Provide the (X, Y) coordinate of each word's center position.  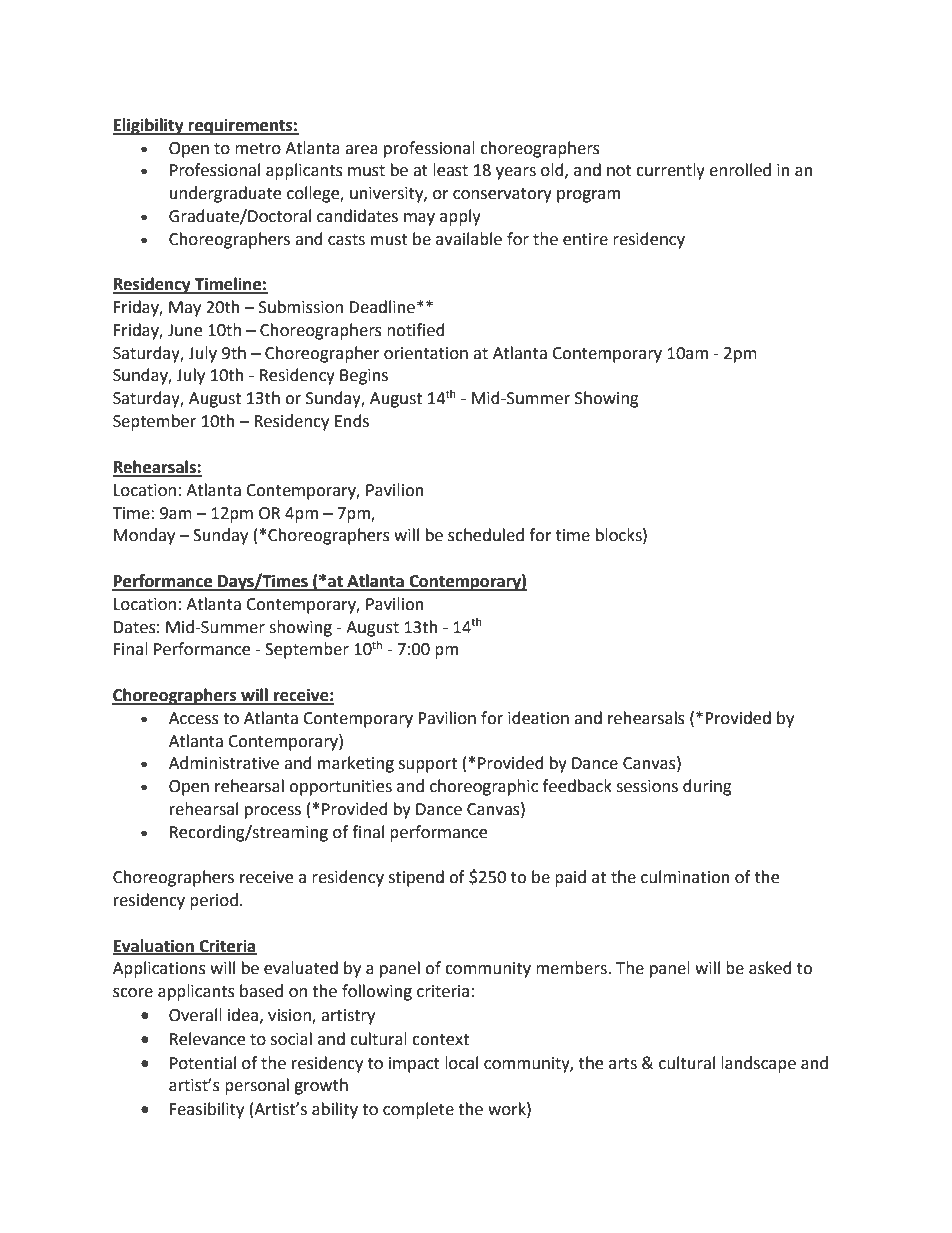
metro (258, 149)
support (428, 765)
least (450, 170)
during (707, 787)
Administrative (224, 763)
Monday (144, 536)
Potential (203, 1063)
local (461, 1063)
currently (670, 171)
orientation (426, 353)
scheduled (486, 535)
